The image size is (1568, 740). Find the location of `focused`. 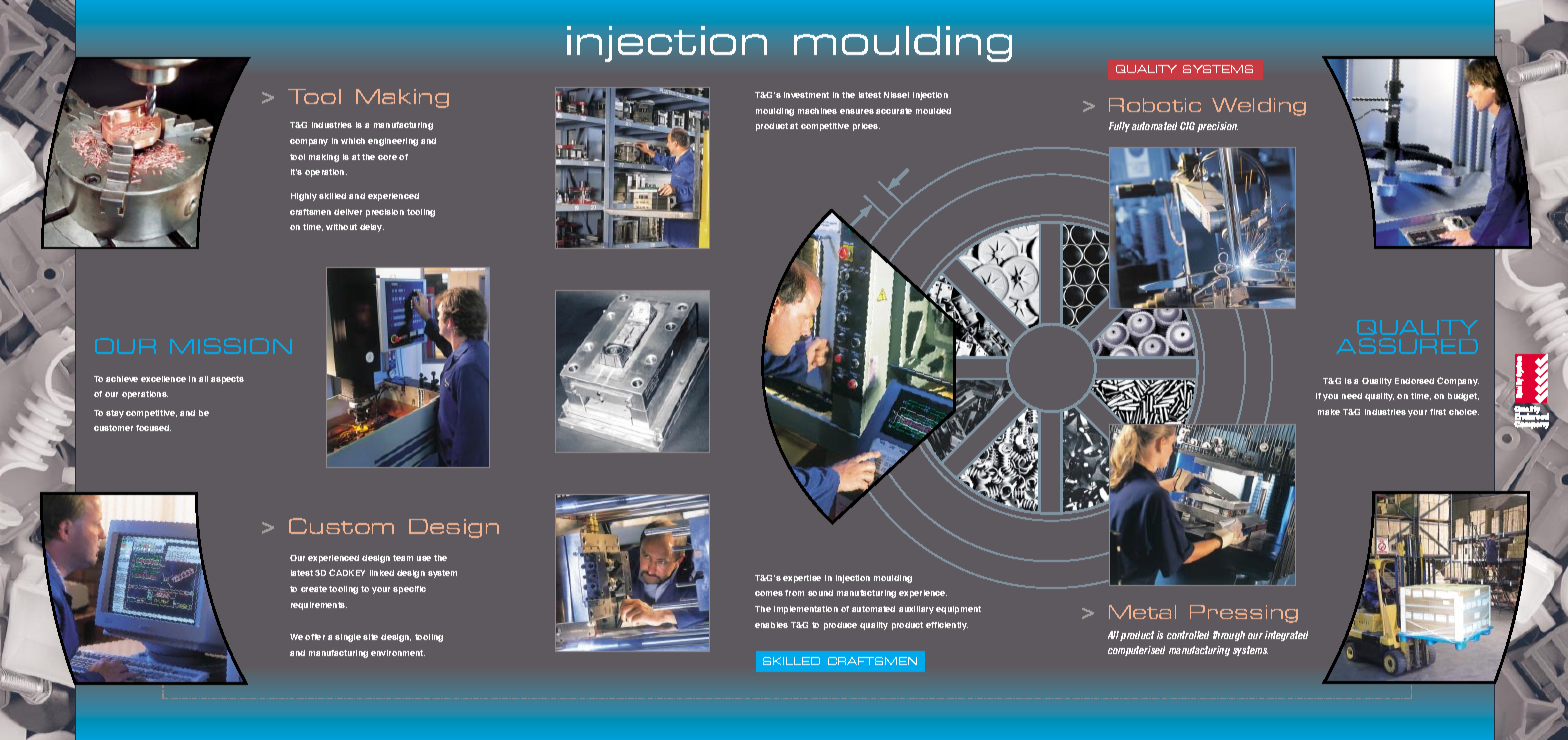

focused is located at coordinates (153, 428).
